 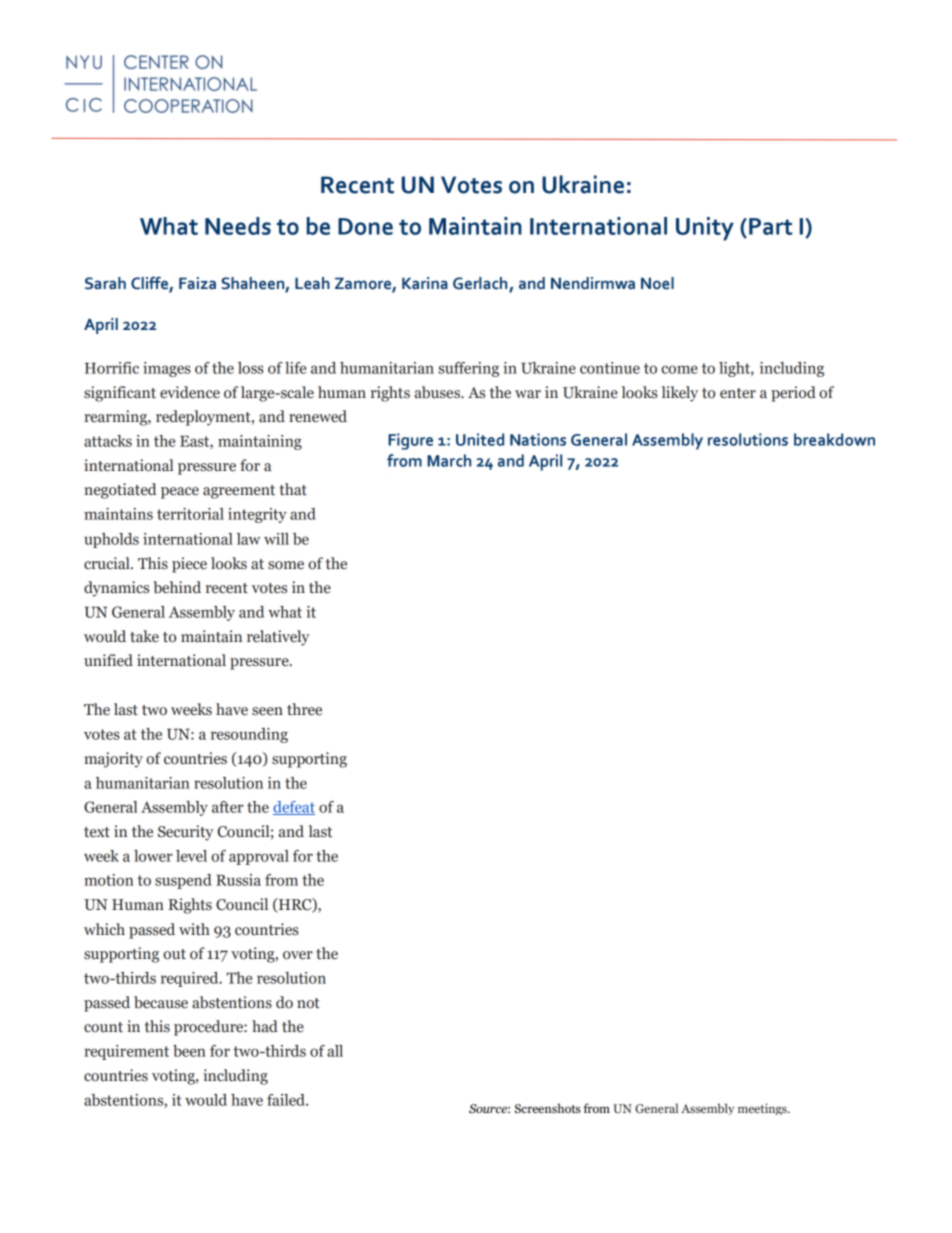 I want to click on three, so click(x=304, y=709).
